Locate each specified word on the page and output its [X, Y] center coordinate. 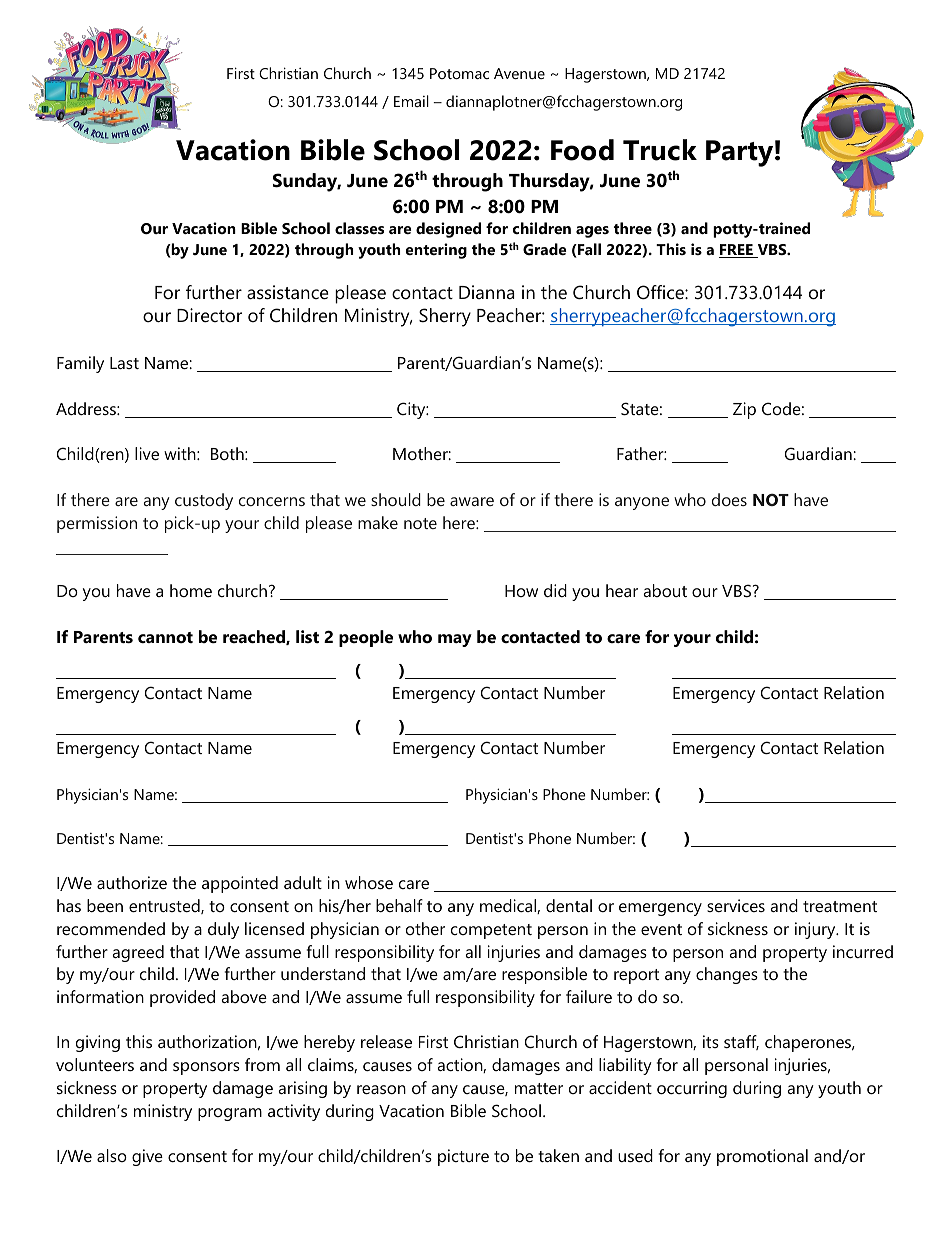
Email [411, 101]
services [736, 905]
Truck [660, 150]
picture [463, 1157]
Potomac [459, 73]
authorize [132, 882]
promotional [762, 1157]
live [147, 453]
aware [472, 501]
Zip [744, 410]
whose [369, 882]
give [147, 1157]
